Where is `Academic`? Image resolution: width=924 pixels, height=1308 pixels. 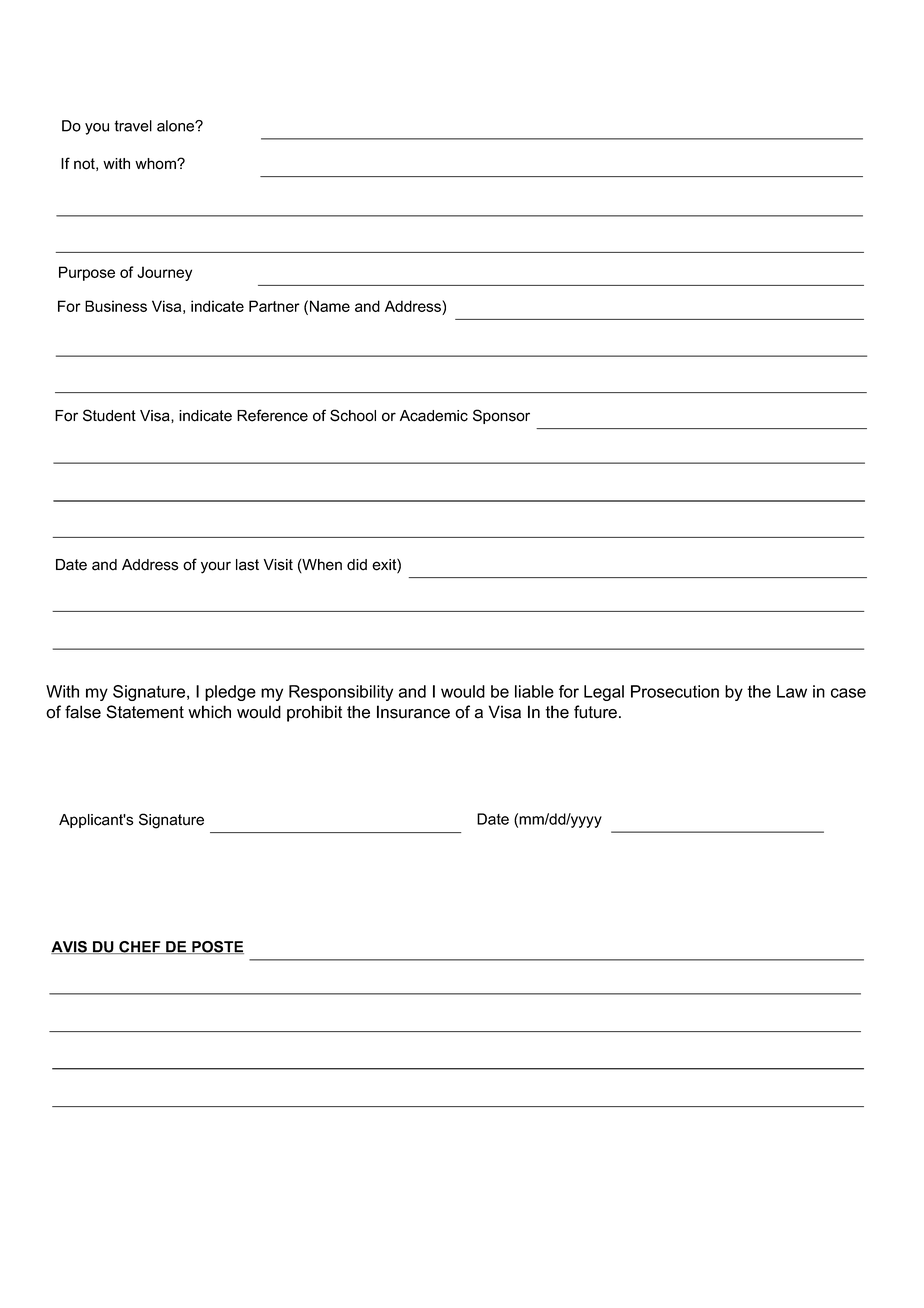
Academic is located at coordinates (434, 416).
